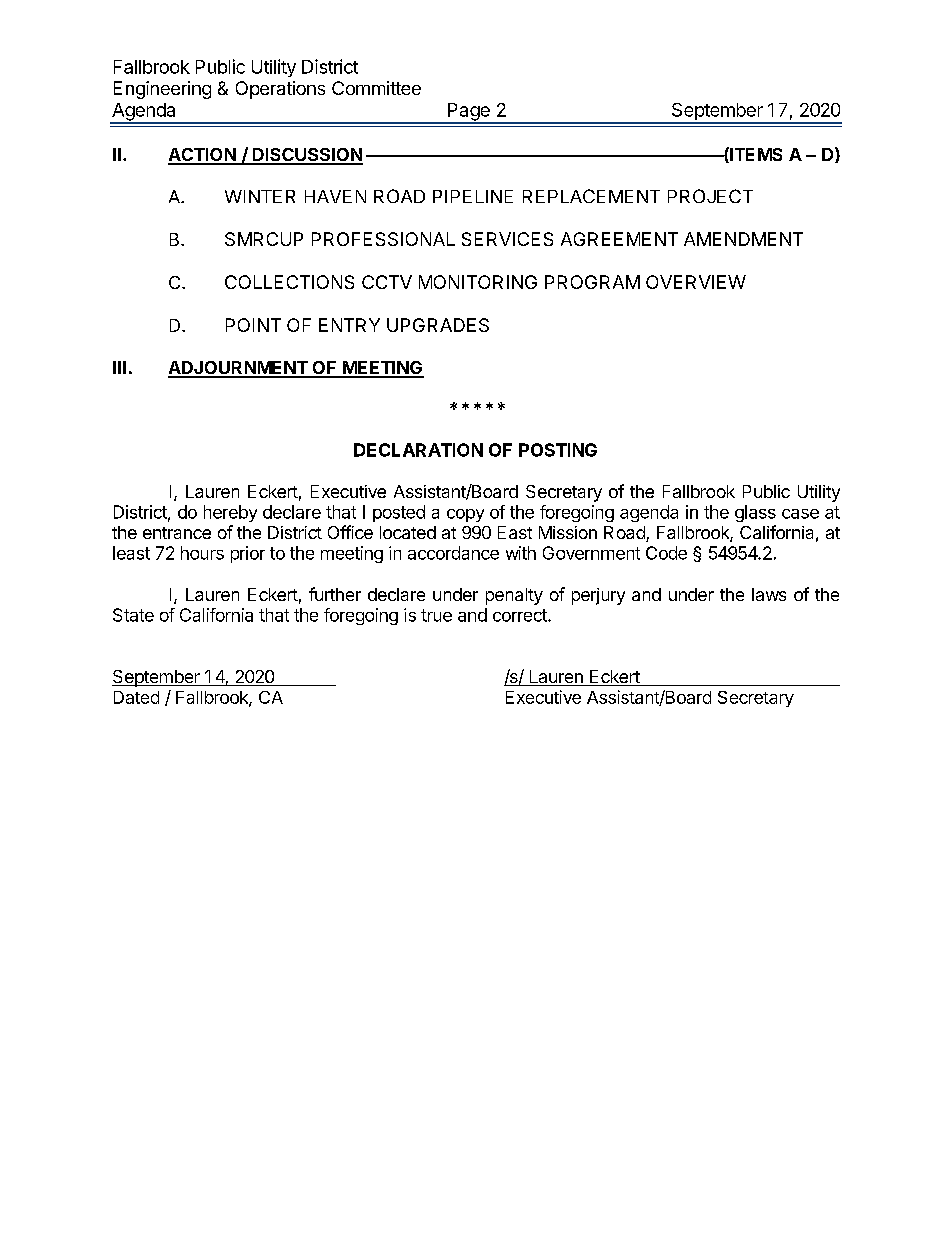 The height and width of the page is (1233, 952). What do you see at coordinates (136, 697) in the page?
I see `Dated` at bounding box center [136, 697].
